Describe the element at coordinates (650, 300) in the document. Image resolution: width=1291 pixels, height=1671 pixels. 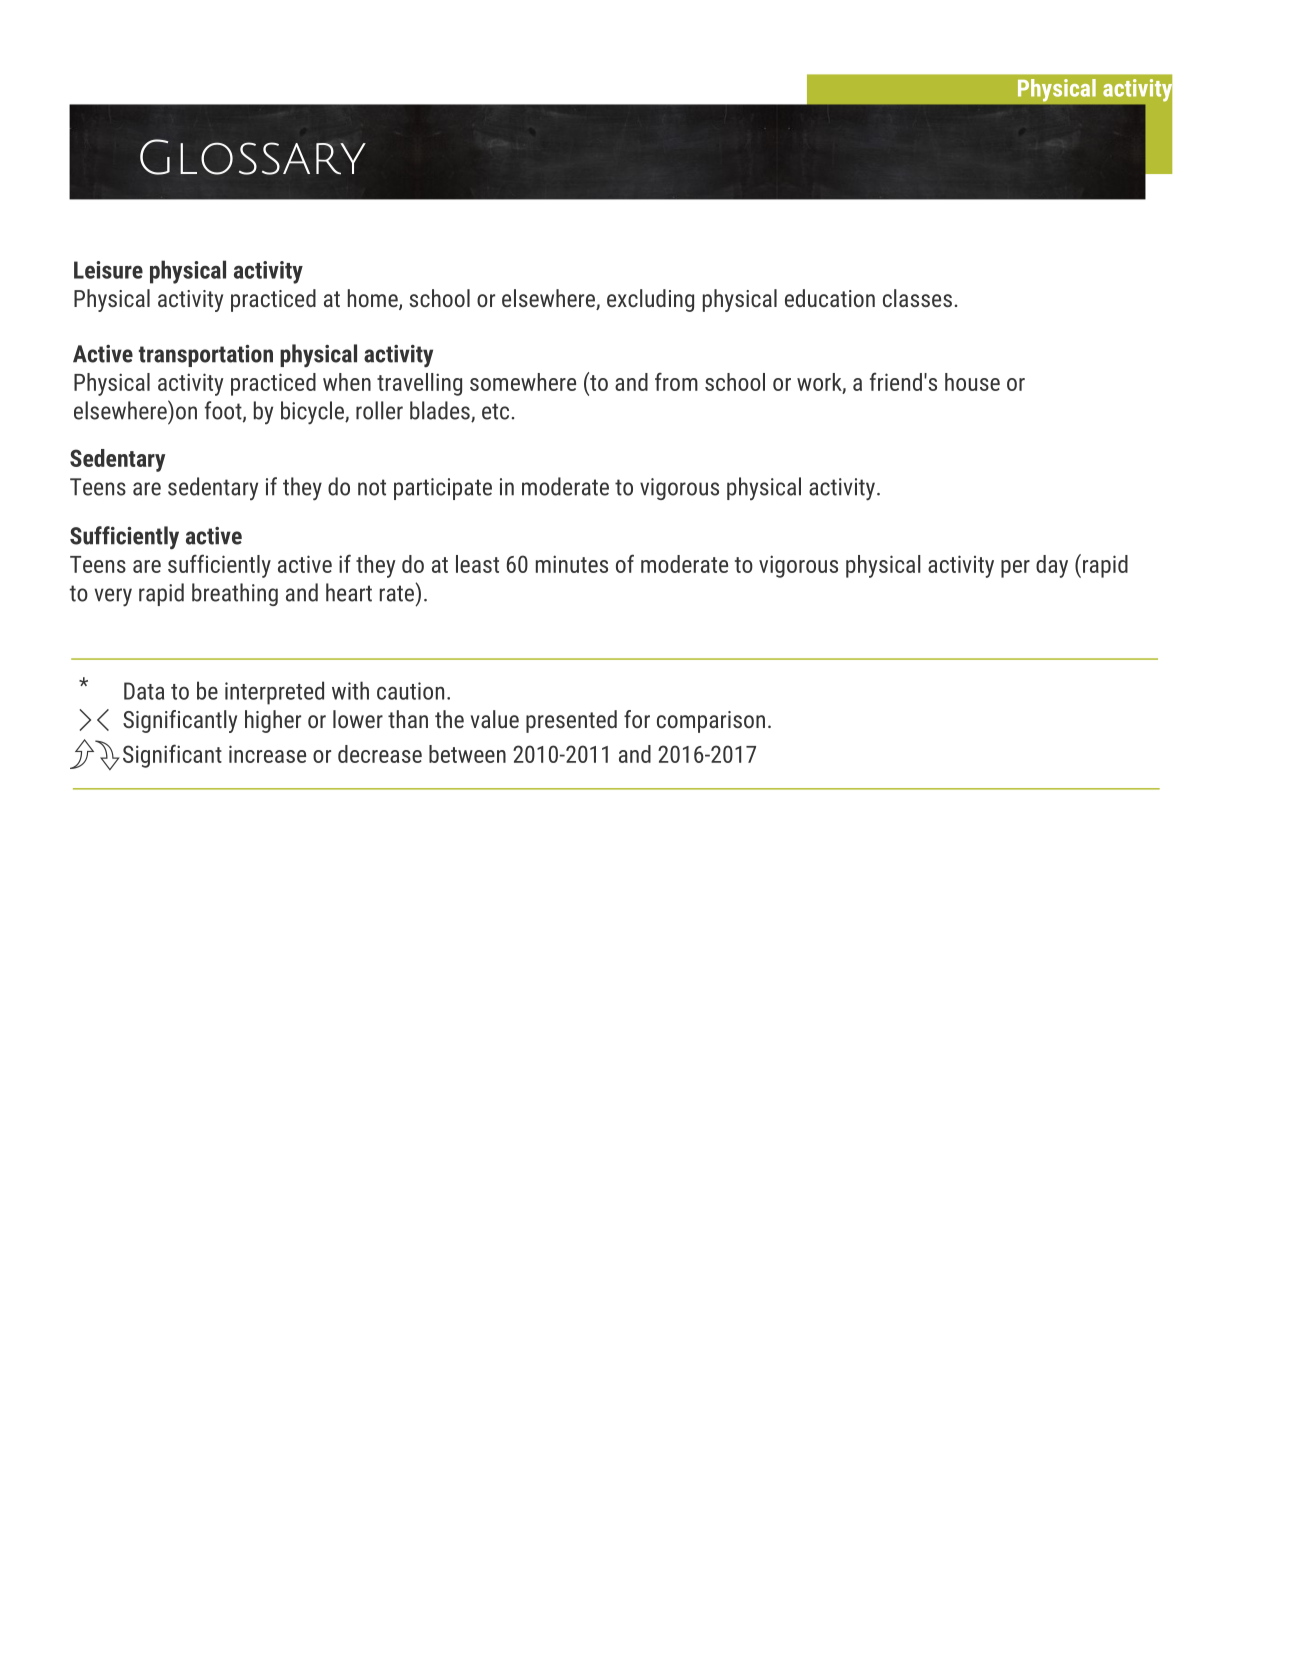
I see `excluding` at that location.
